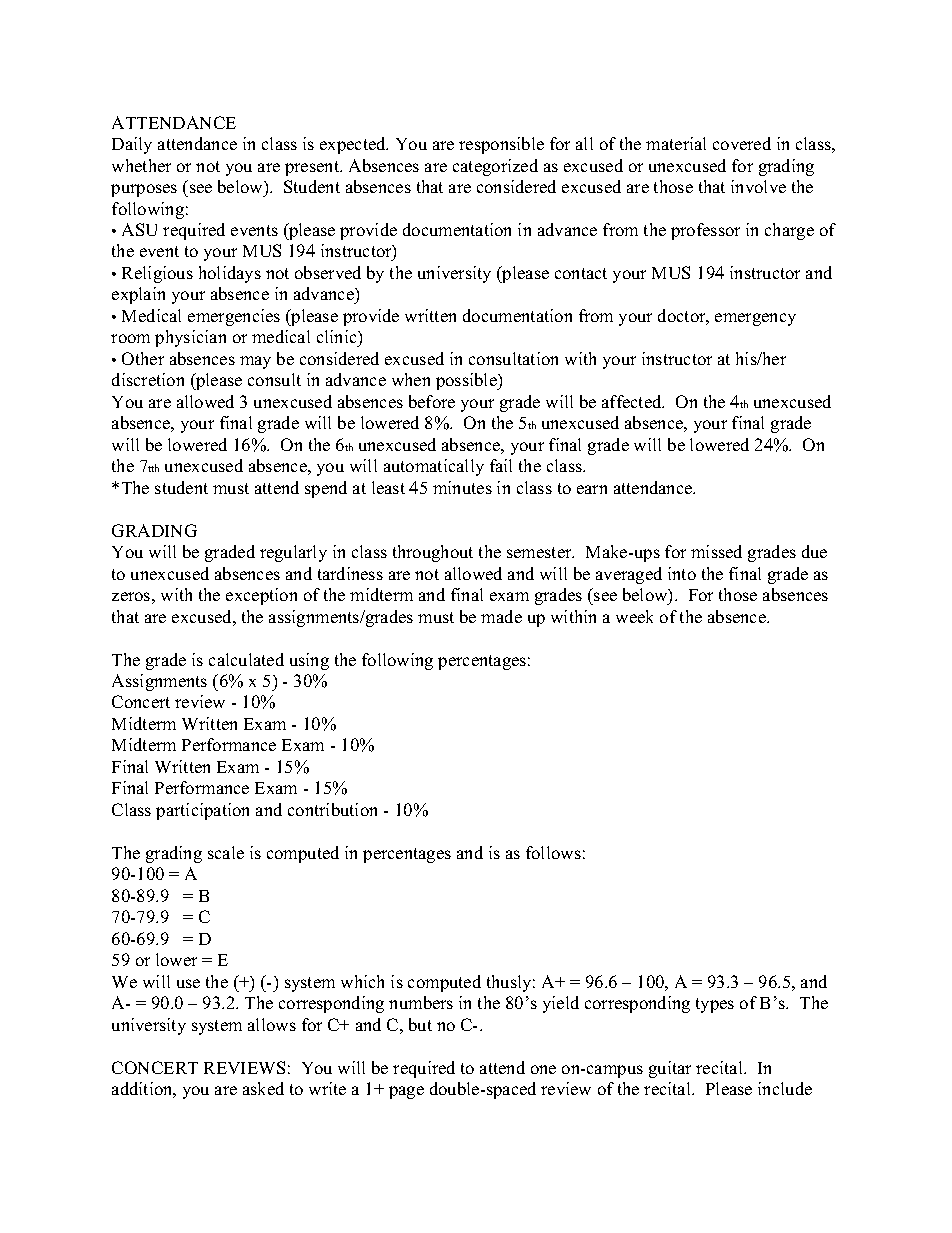 The height and width of the screenshot is (1233, 952). I want to click on categorized, so click(495, 167).
